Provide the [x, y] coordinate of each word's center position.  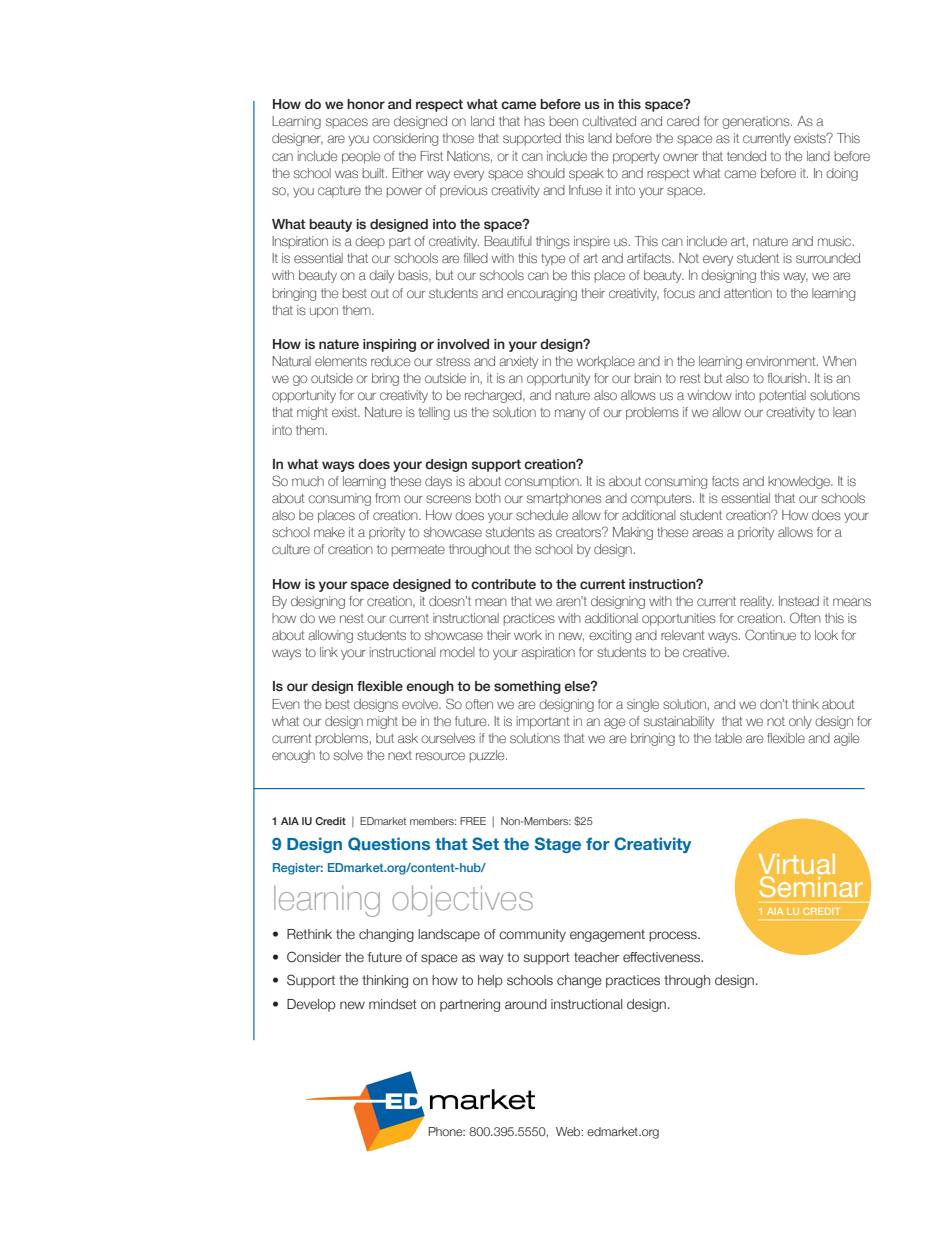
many [570, 414]
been [564, 121]
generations [757, 122]
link [329, 652]
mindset [393, 1004]
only [800, 722]
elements [341, 361]
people [361, 157]
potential [783, 396]
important [543, 722]
